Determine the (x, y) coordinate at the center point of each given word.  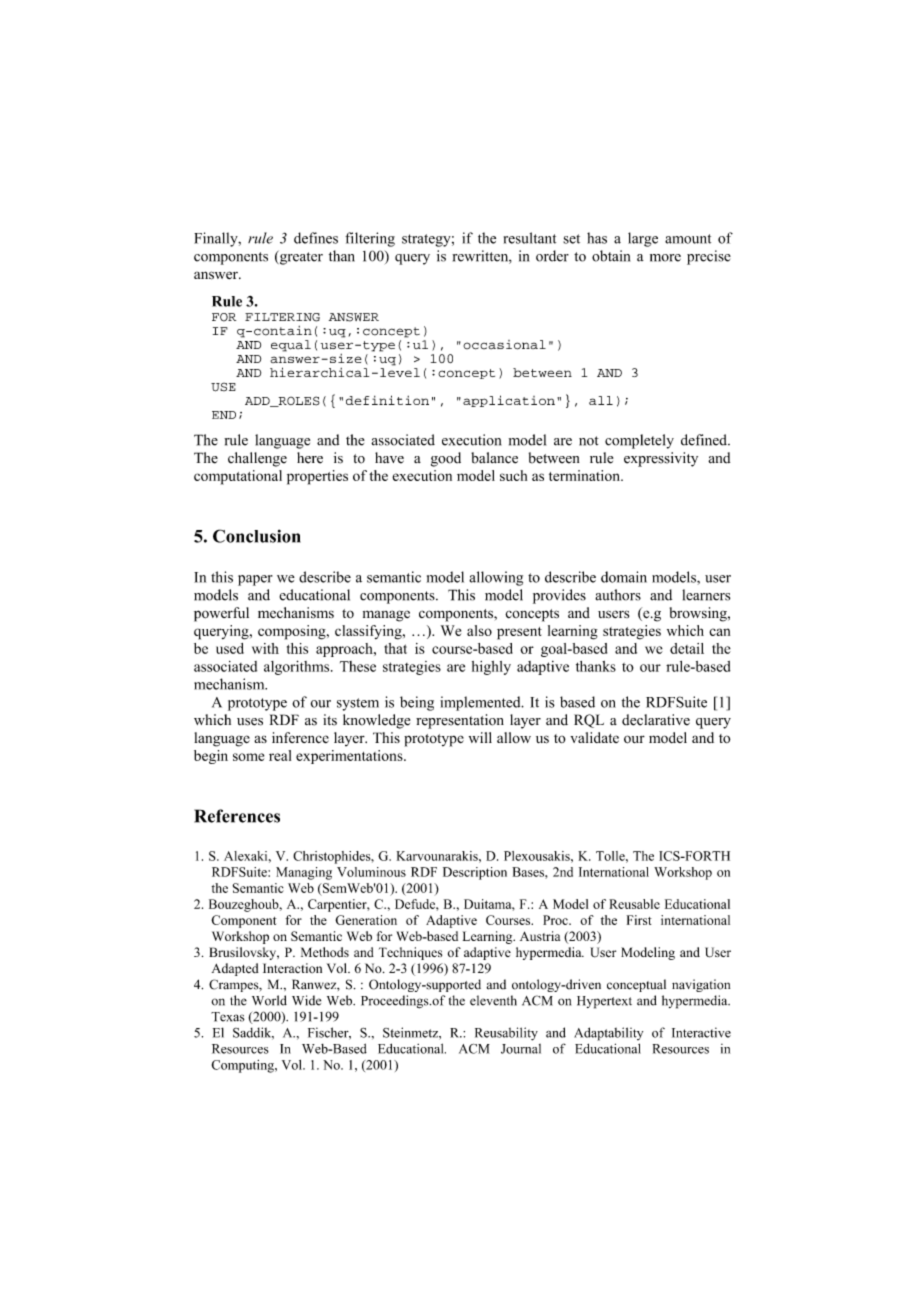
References (237, 816)
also (479, 630)
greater (300, 258)
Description (475, 873)
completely (639, 441)
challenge (257, 459)
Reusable (634, 904)
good (446, 459)
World (269, 1000)
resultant (530, 238)
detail (687, 648)
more (665, 258)
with (265, 648)
